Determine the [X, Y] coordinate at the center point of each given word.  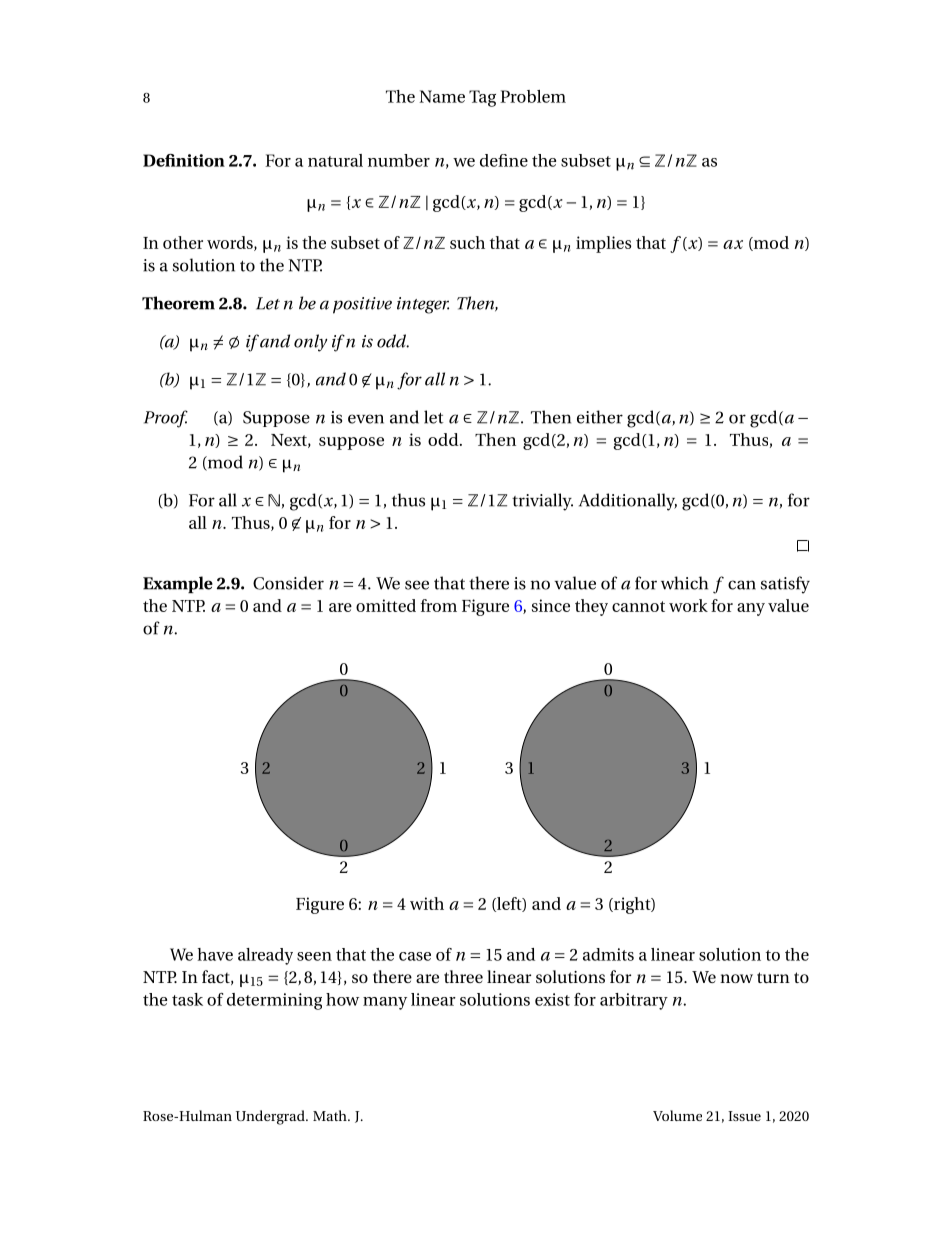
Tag [482, 98]
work [688, 605]
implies [603, 244]
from [439, 605]
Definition [184, 160]
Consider [288, 583]
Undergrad [271, 1117]
